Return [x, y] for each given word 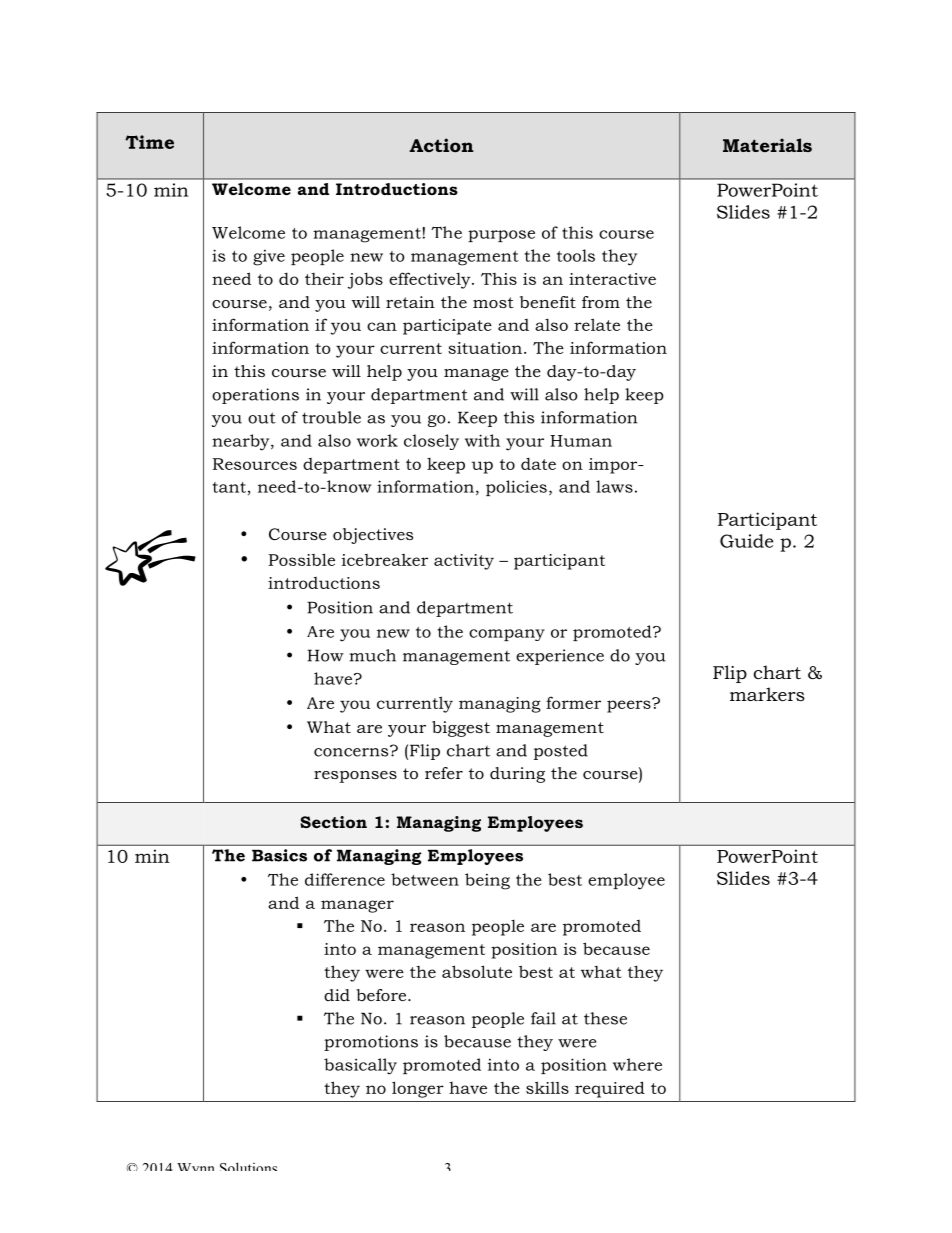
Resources [255, 464]
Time [149, 142]
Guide [746, 541]
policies [516, 488]
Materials [767, 145]
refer [444, 773]
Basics [279, 855]
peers [630, 705]
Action [441, 145]
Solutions [248, 1166]
